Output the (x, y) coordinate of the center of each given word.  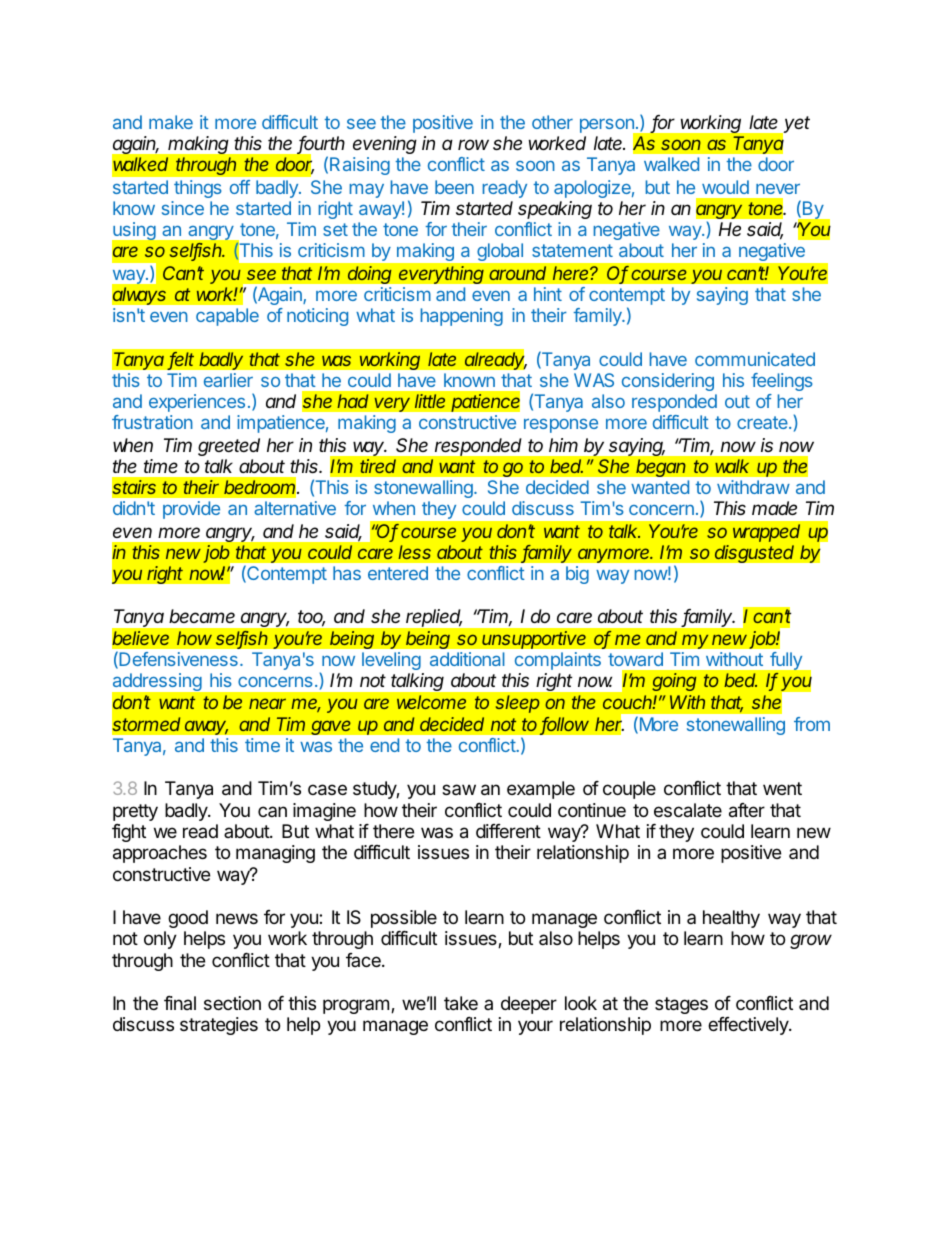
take (461, 1003)
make (171, 122)
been (454, 187)
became (202, 616)
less (414, 552)
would (725, 187)
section (232, 1003)
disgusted (754, 554)
